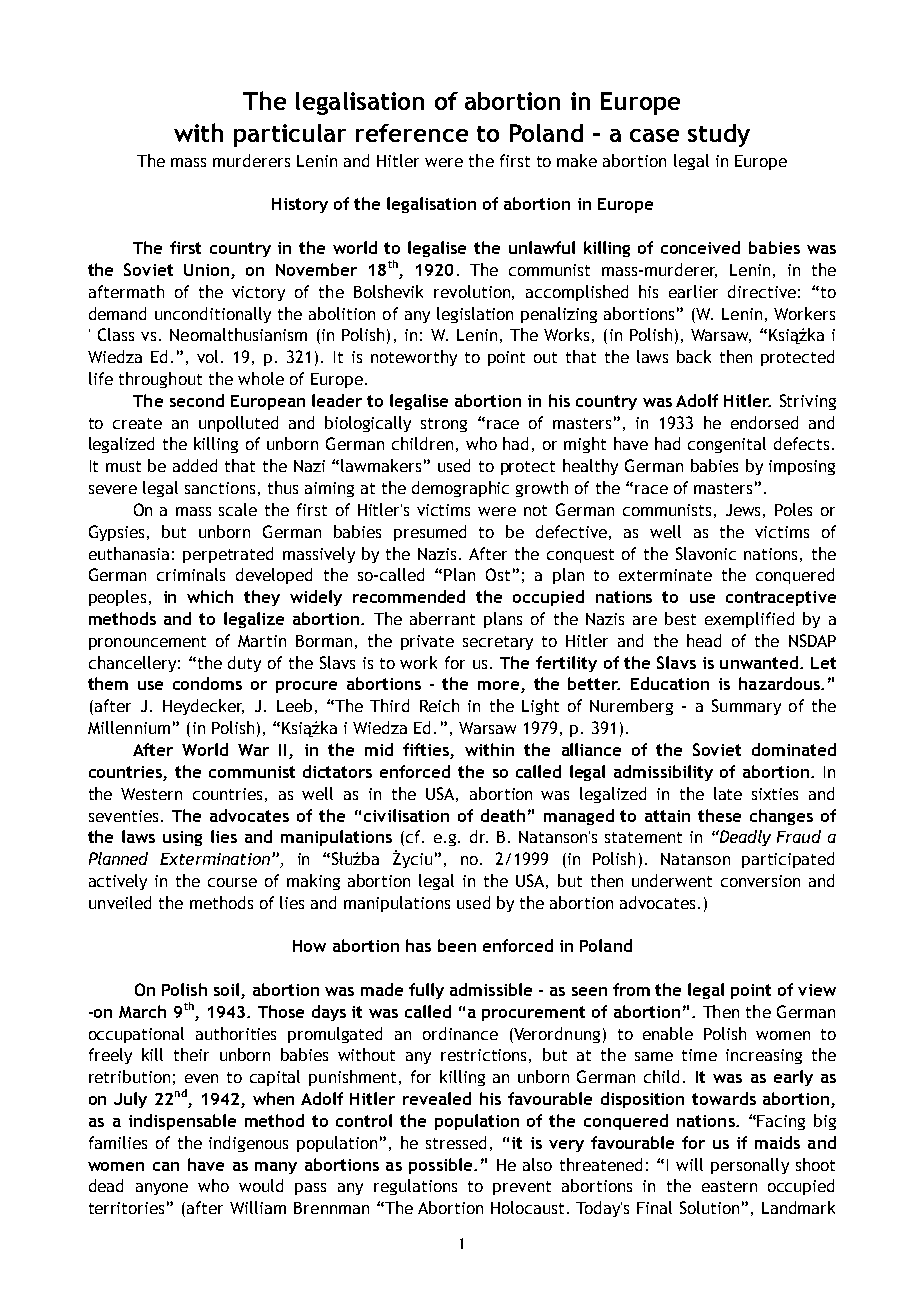 This screenshot has width=924, height=1308. What do you see at coordinates (442, 1166) in the screenshot?
I see `possible` at bounding box center [442, 1166].
